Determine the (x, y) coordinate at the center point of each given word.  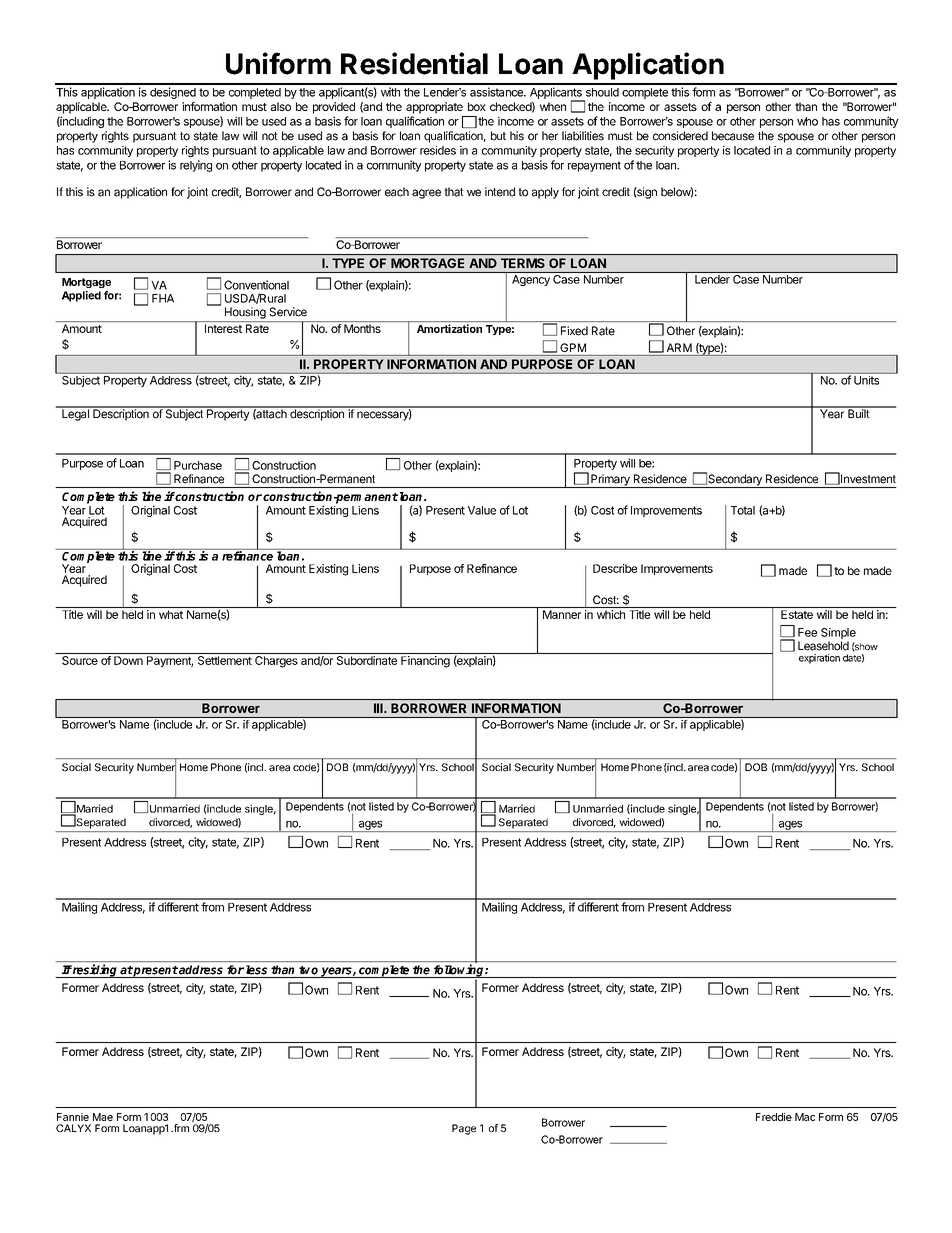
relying (196, 166)
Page (464, 1129)
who (807, 121)
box (477, 106)
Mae (103, 1117)
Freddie (774, 1117)
